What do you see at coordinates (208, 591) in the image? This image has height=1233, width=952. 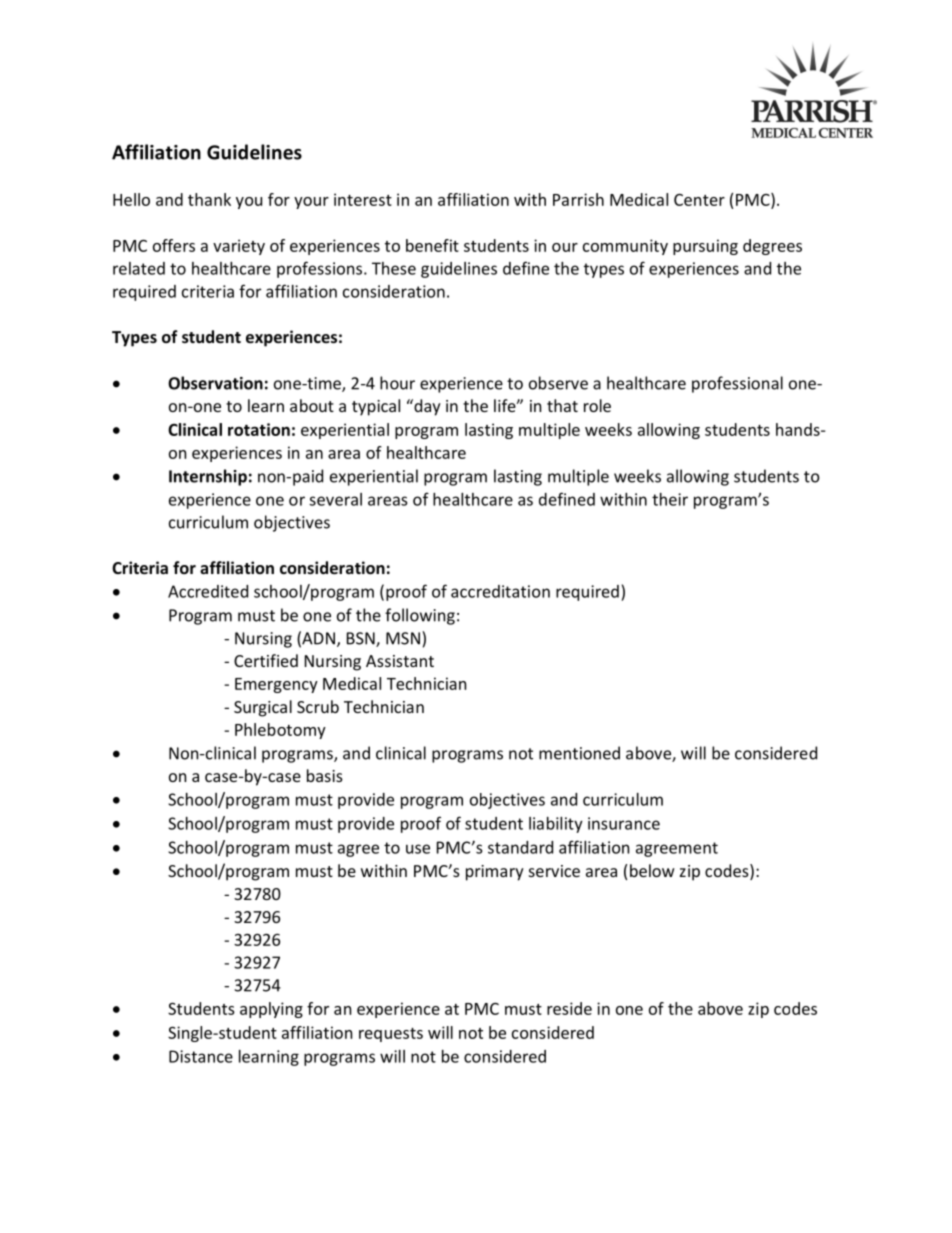 I see `Accredited` at bounding box center [208, 591].
